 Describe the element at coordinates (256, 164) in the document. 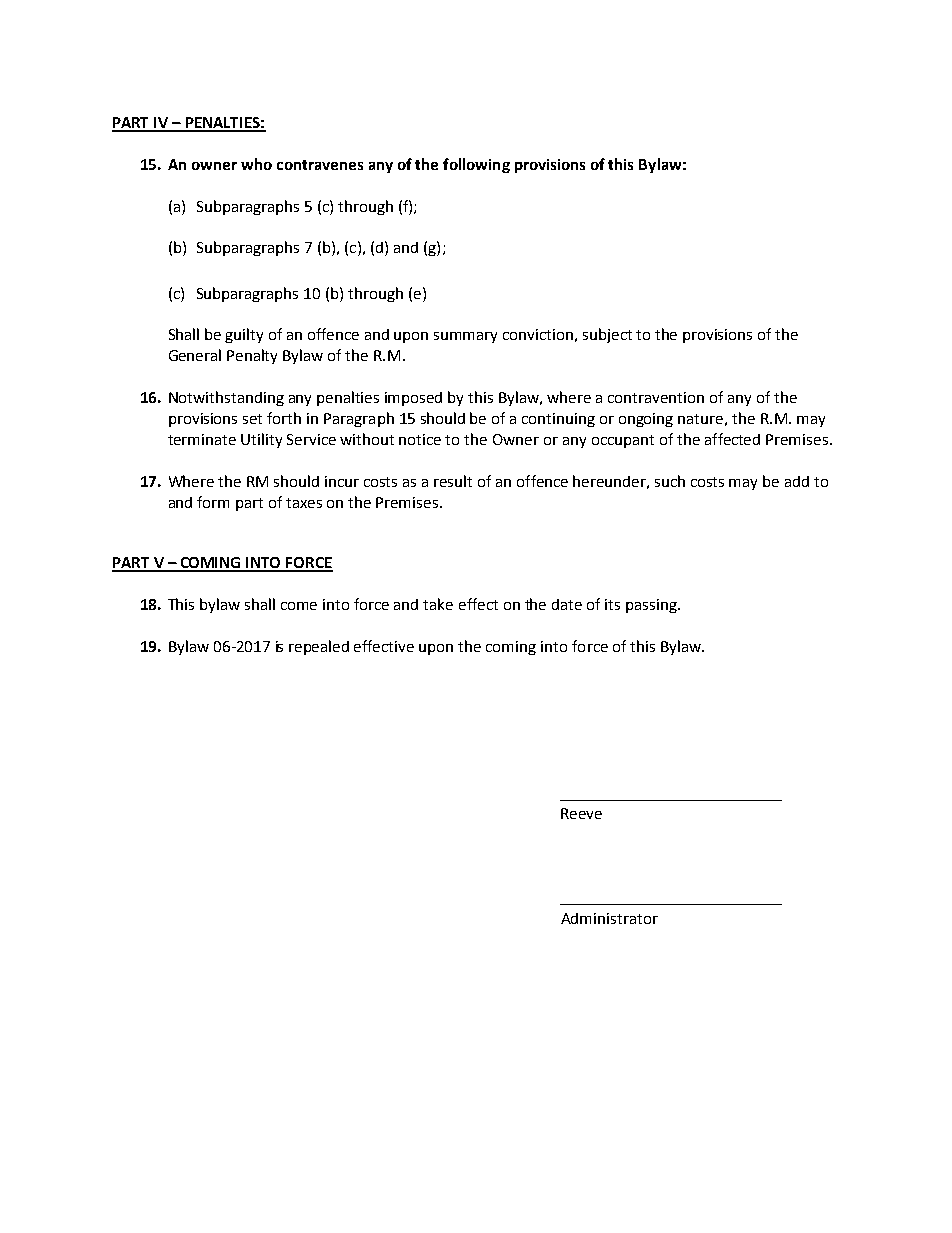

I see `who` at that location.
